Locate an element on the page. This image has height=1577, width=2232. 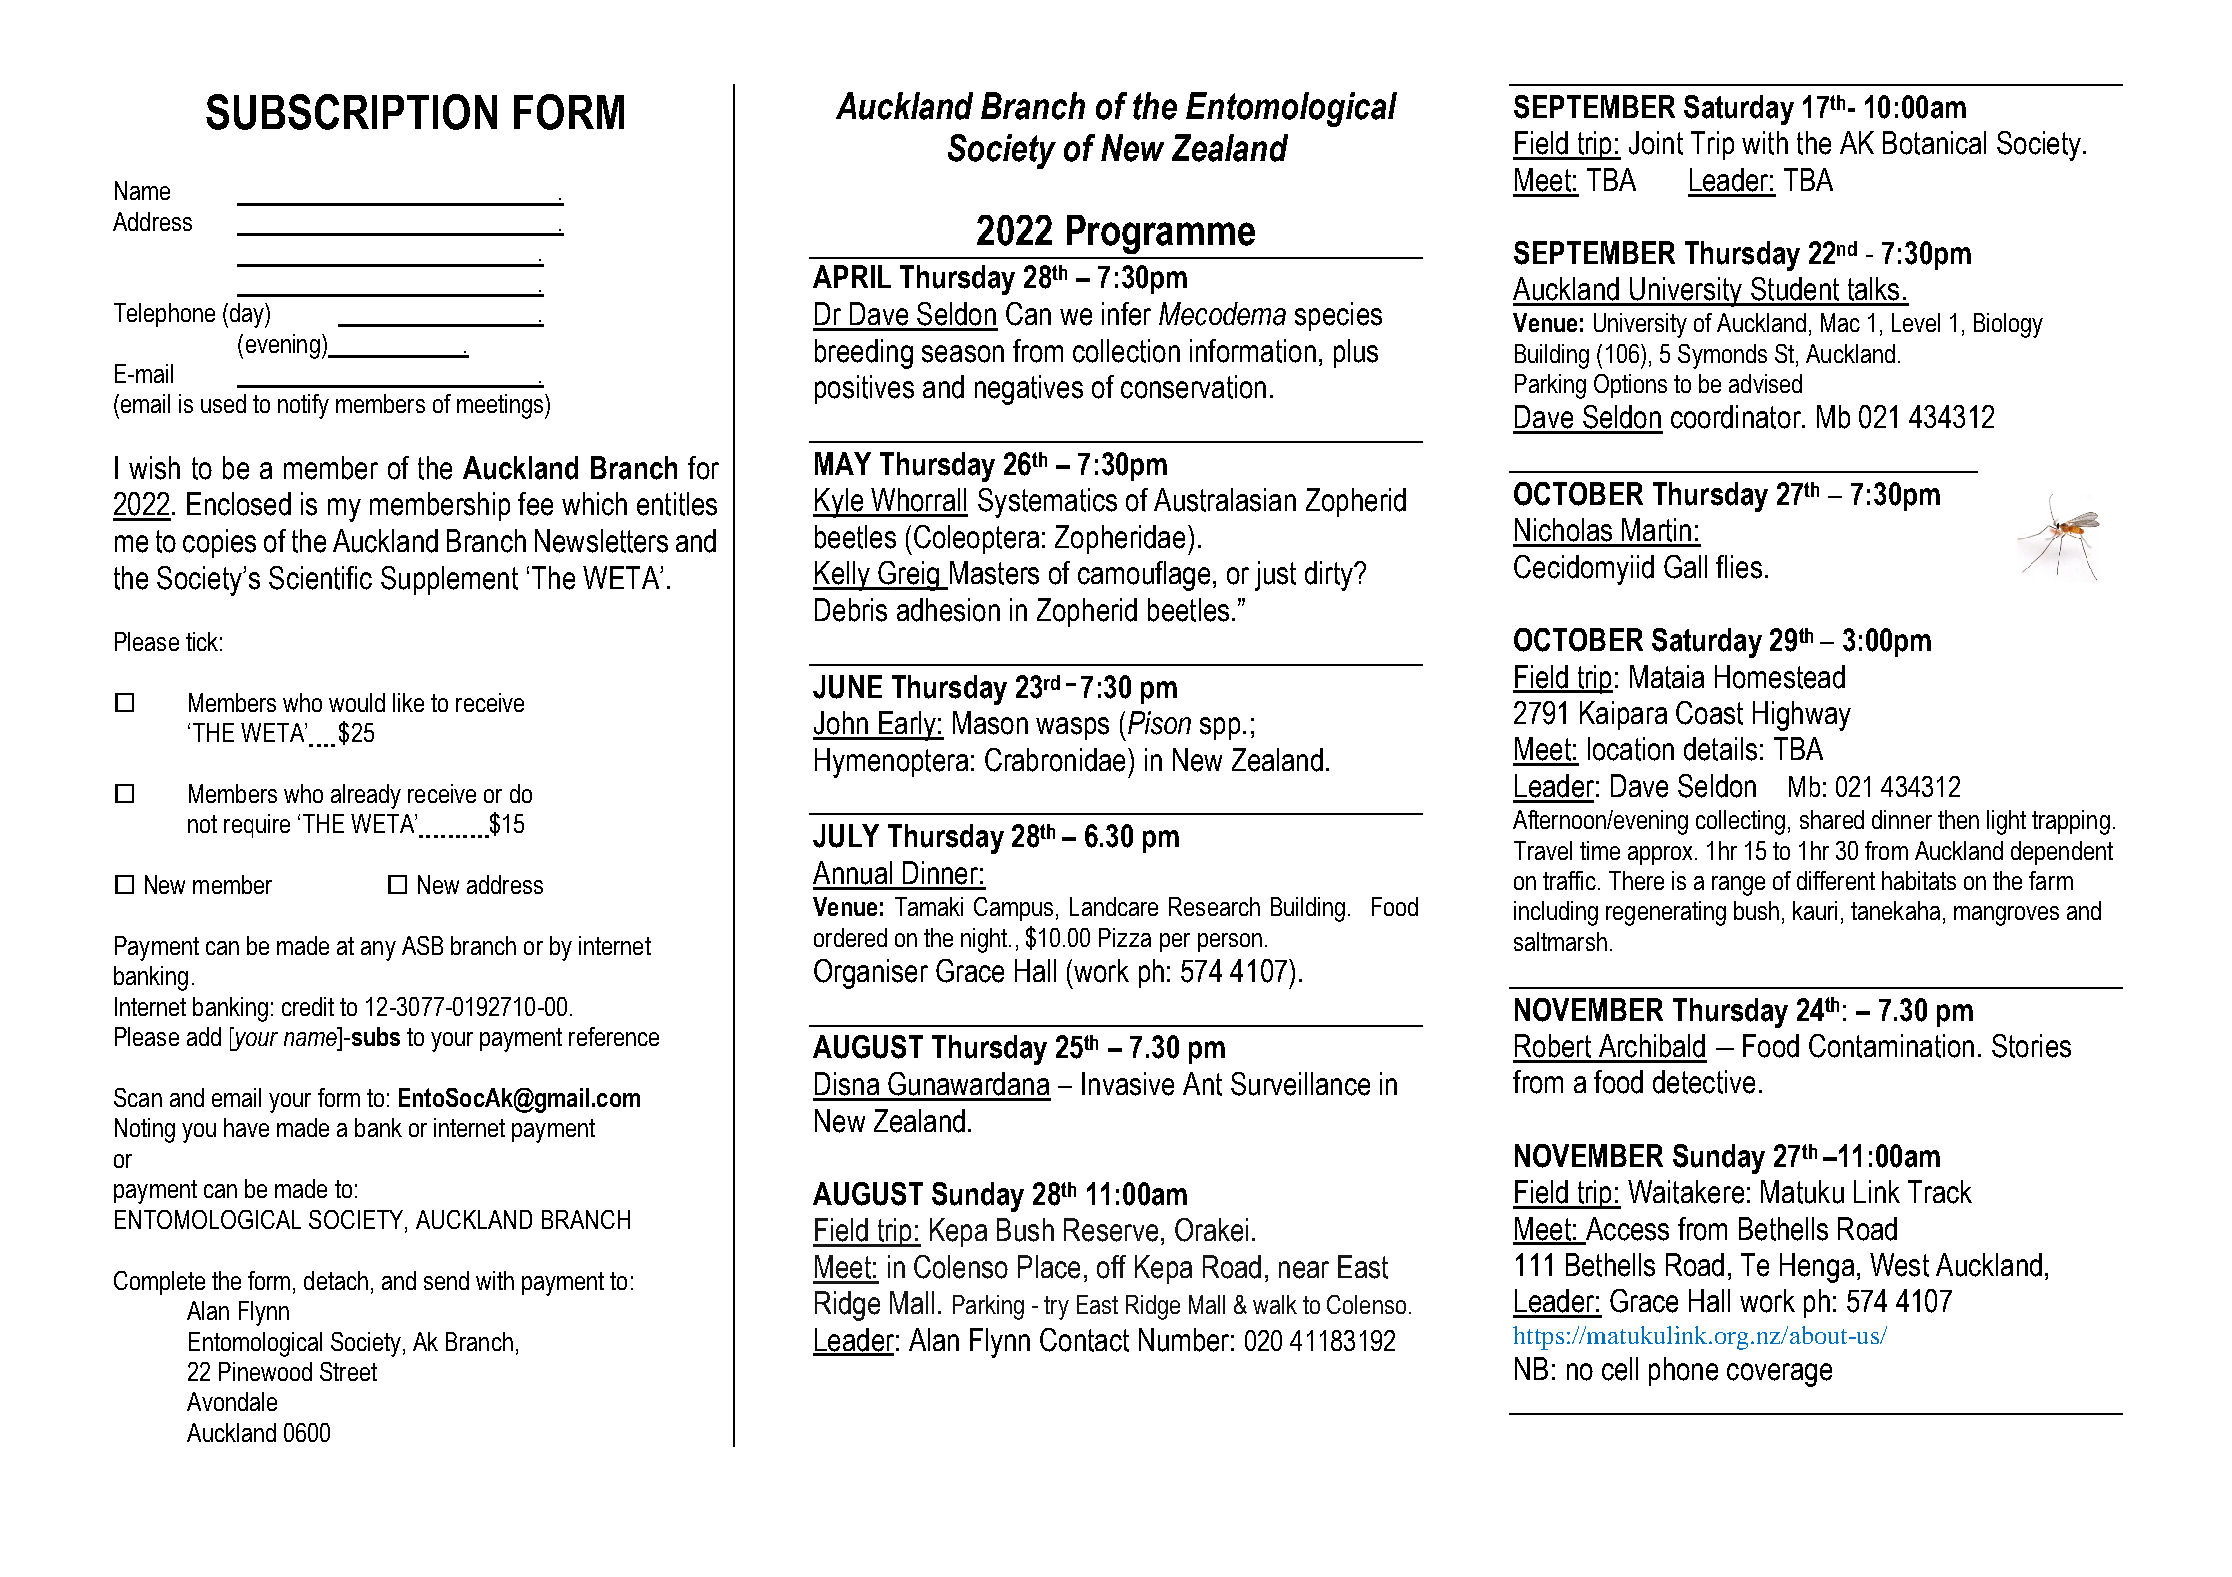
Street is located at coordinates (348, 1371).
